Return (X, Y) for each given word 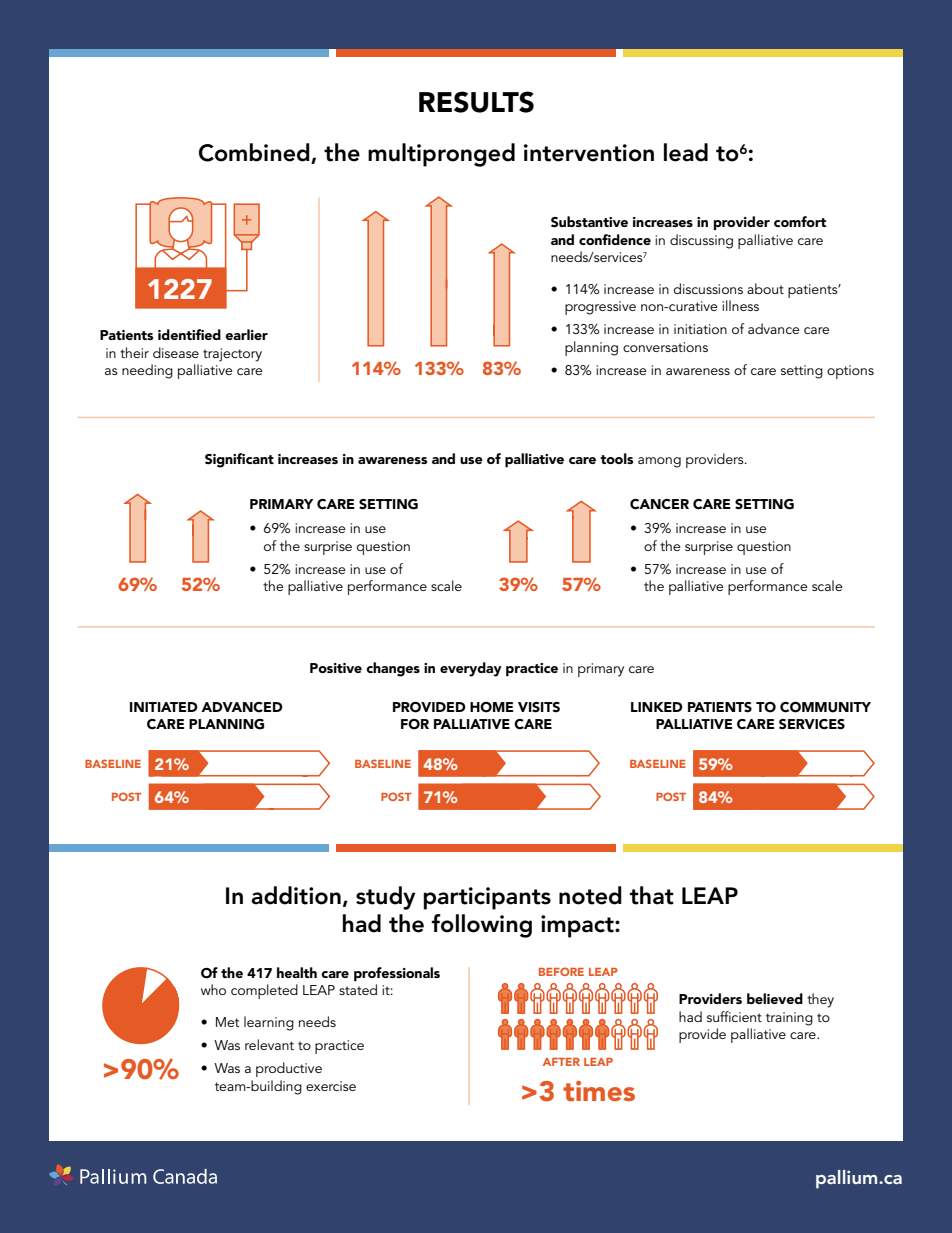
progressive (600, 308)
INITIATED (164, 707)
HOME (492, 707)
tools (616, 458)
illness (740, 305)
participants (487, 898)
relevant (269, 1044)
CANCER (659, 504)
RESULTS (476, 102)
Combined (255, 153)
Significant (239, 460)
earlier (246, 334)
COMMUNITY (825, 707)
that (652, 895)
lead (686, 152)
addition (296, 895)
